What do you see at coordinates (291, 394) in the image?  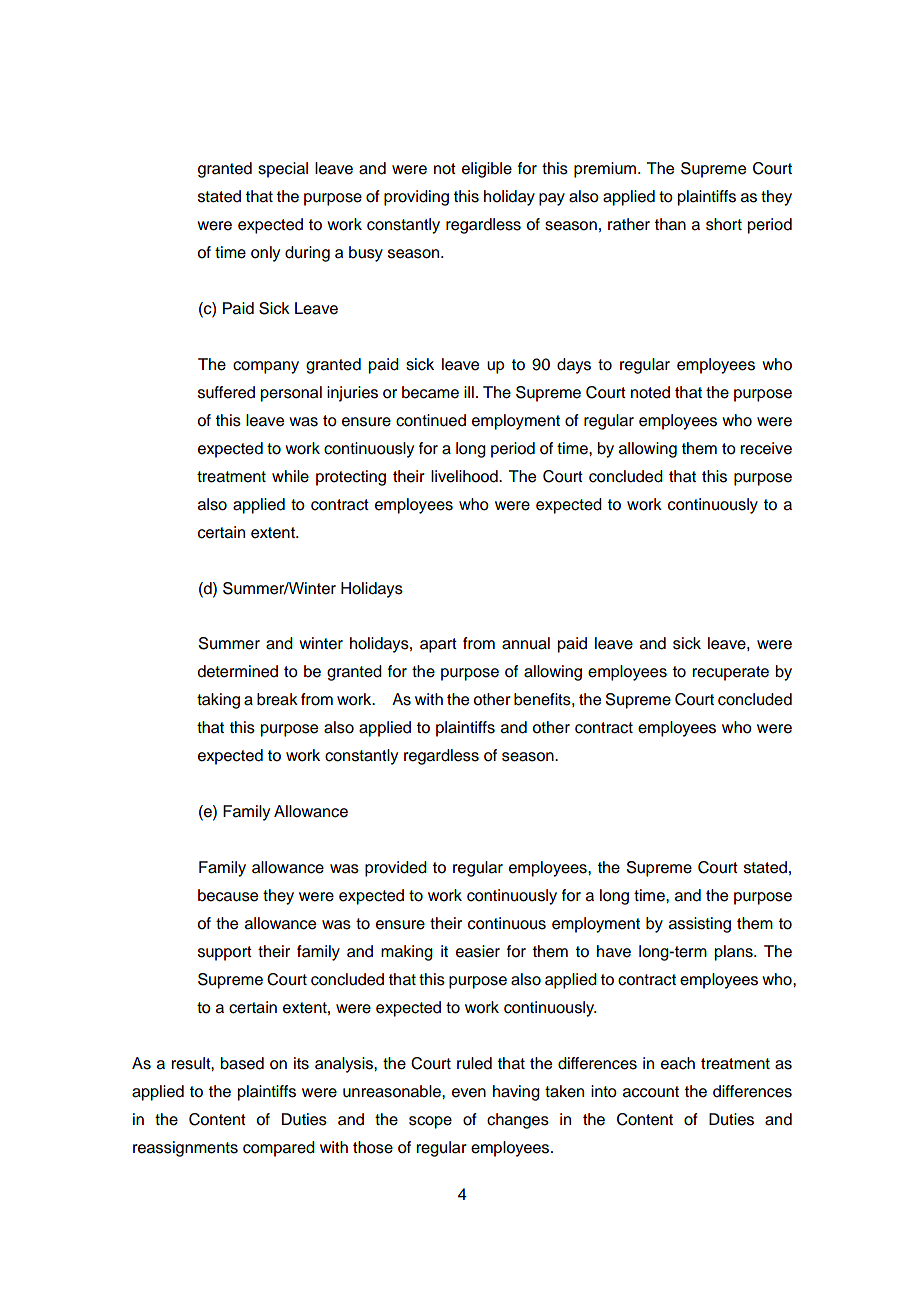 I see `personal` at bounding box center [291, 394].
